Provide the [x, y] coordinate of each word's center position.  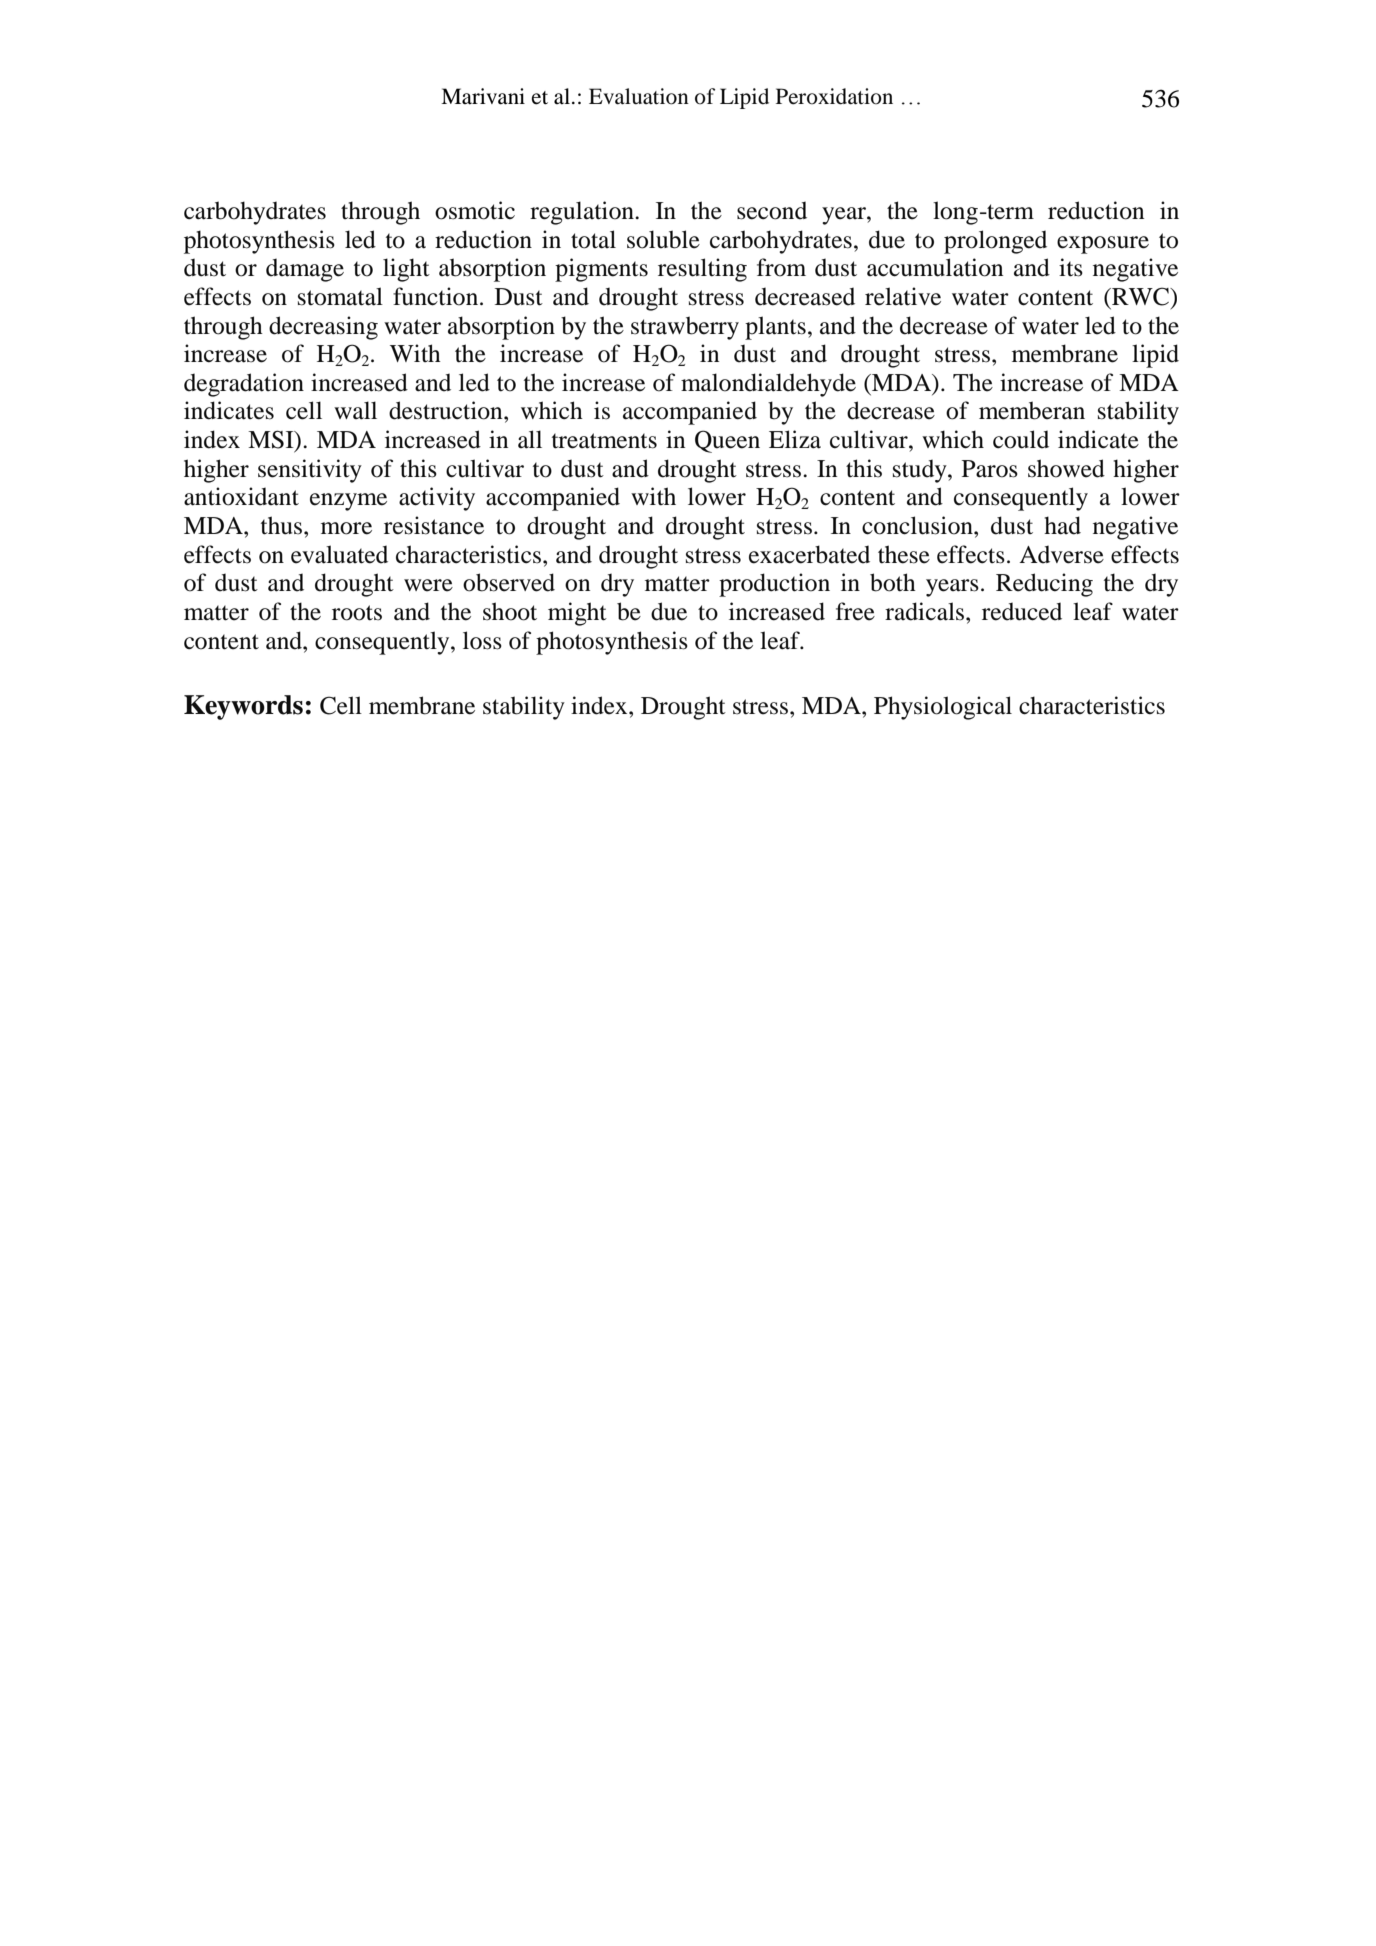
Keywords [243, 707]
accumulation [935, 267]
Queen [727, 441]
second [772, 210]
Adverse [1061, 554]
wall [355, 410]
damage [305, 270]
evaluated [339, 554]
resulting [702, 270]
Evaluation [639, 96]
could [1021, 439]
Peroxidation [834, 96]
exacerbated [809, 554]
